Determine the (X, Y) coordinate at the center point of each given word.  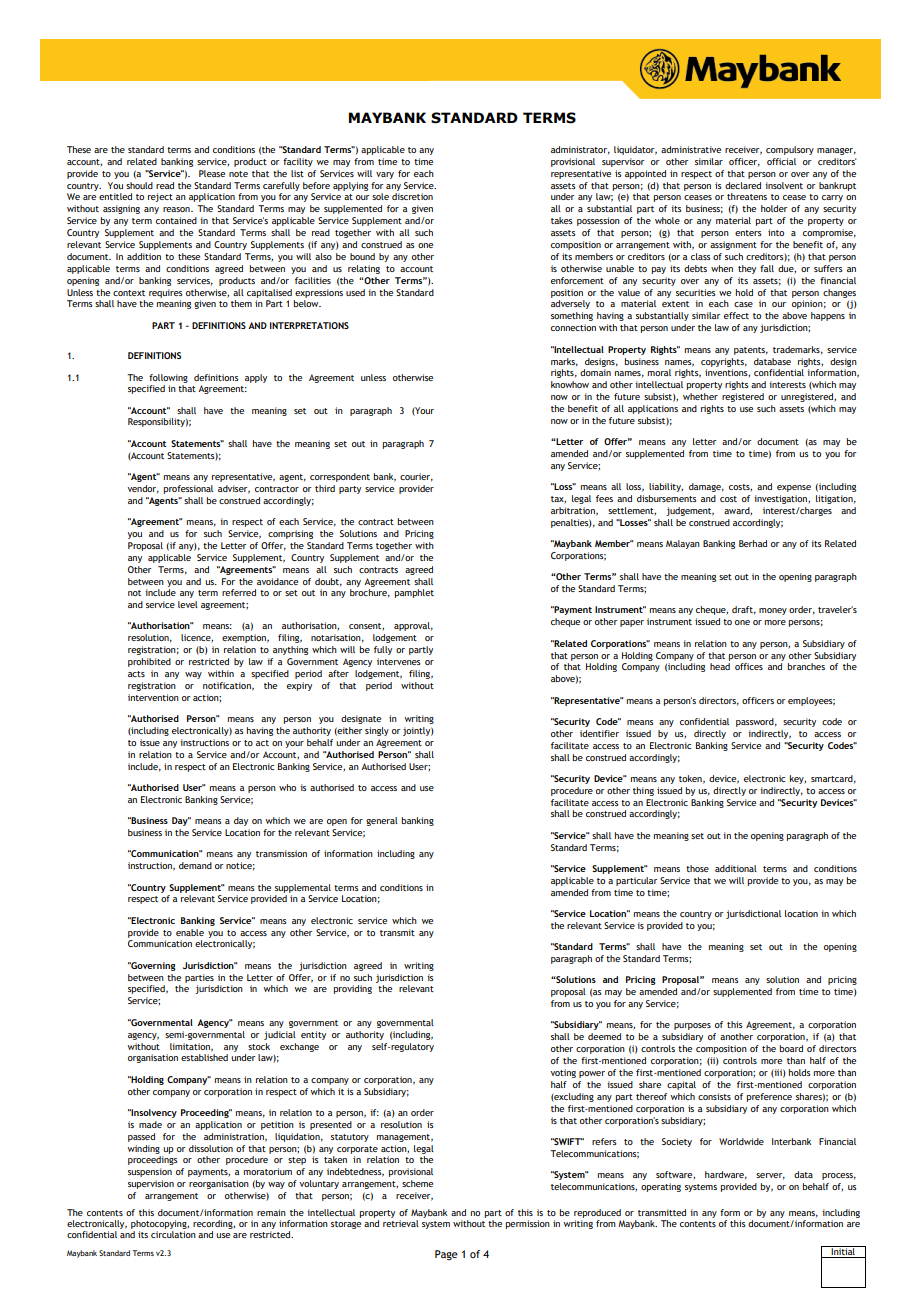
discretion (412, 196)
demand (195, 865)
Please (212, 173)
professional (188, 489)
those (697, 868)
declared (743, 185)
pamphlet (414, 593)
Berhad (753, 543)
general (382, 821)
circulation (173, 1234)
